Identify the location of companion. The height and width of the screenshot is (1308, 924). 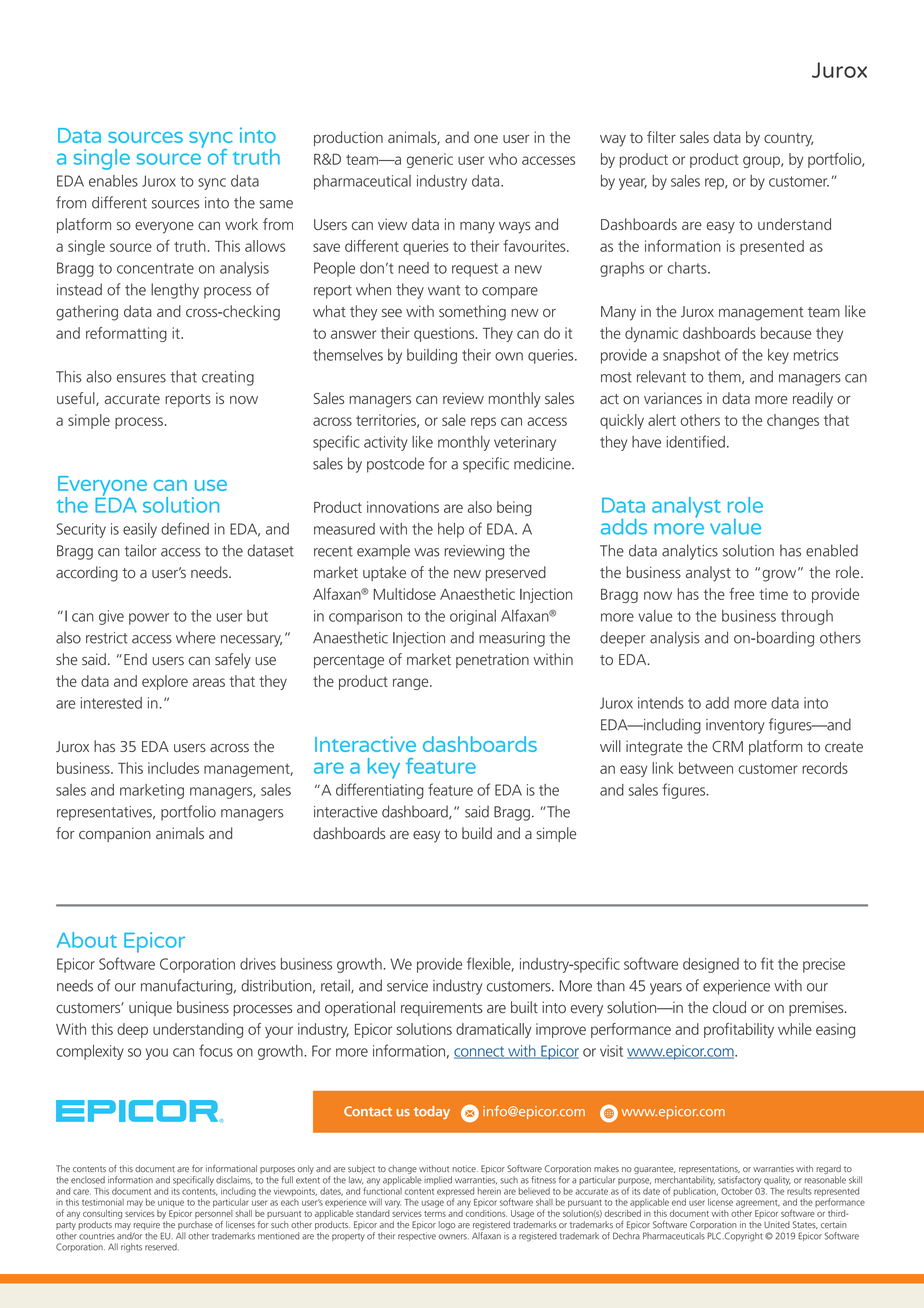
(115, 834).
